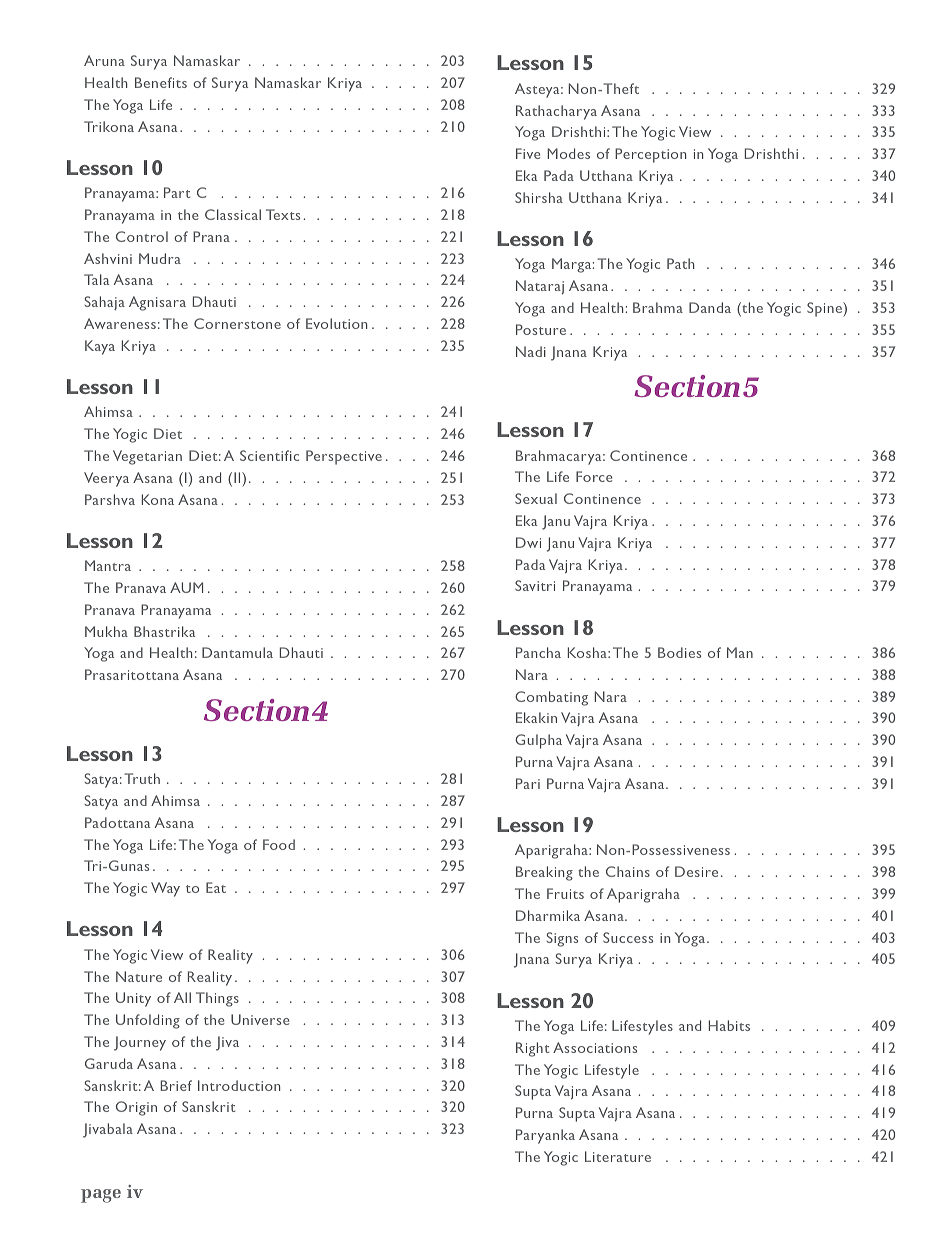  I want to click on Benefits, so click(161, 82).
